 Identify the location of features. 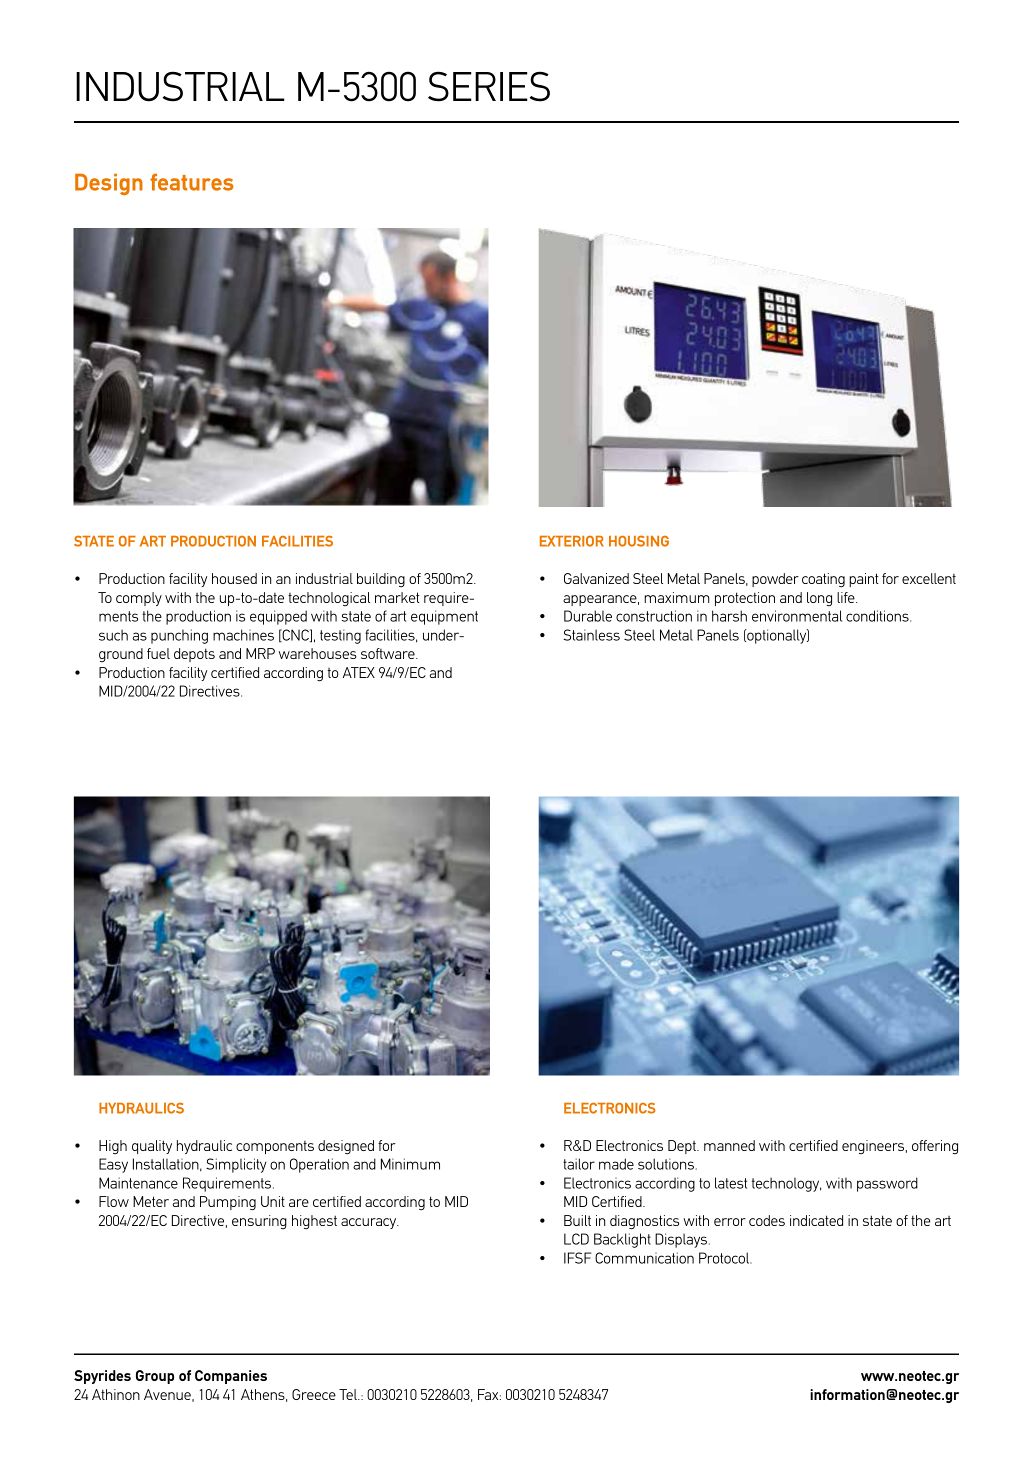
(191, 182).
